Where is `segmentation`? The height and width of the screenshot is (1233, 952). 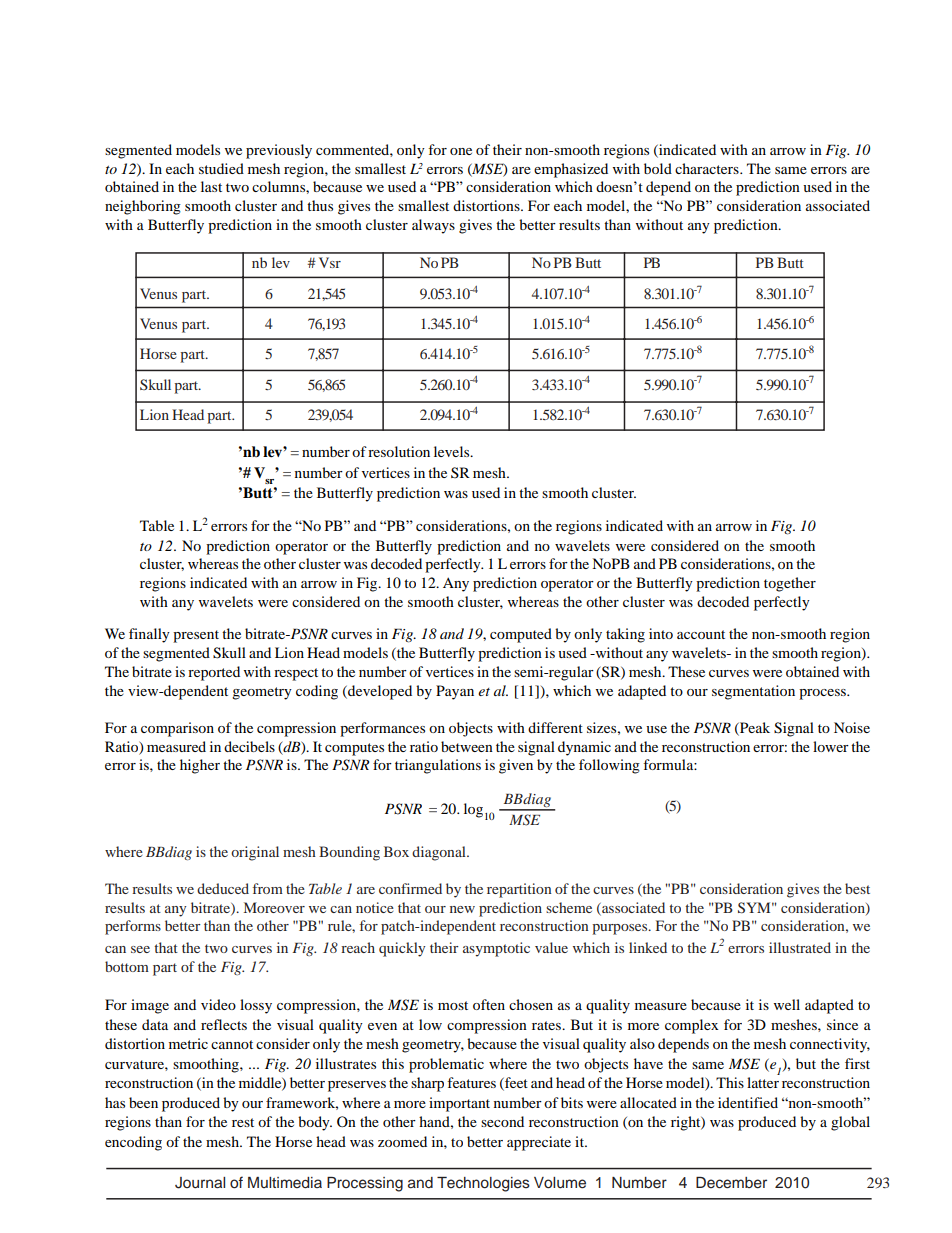 segmentation is located at coordinates (753, 692).
